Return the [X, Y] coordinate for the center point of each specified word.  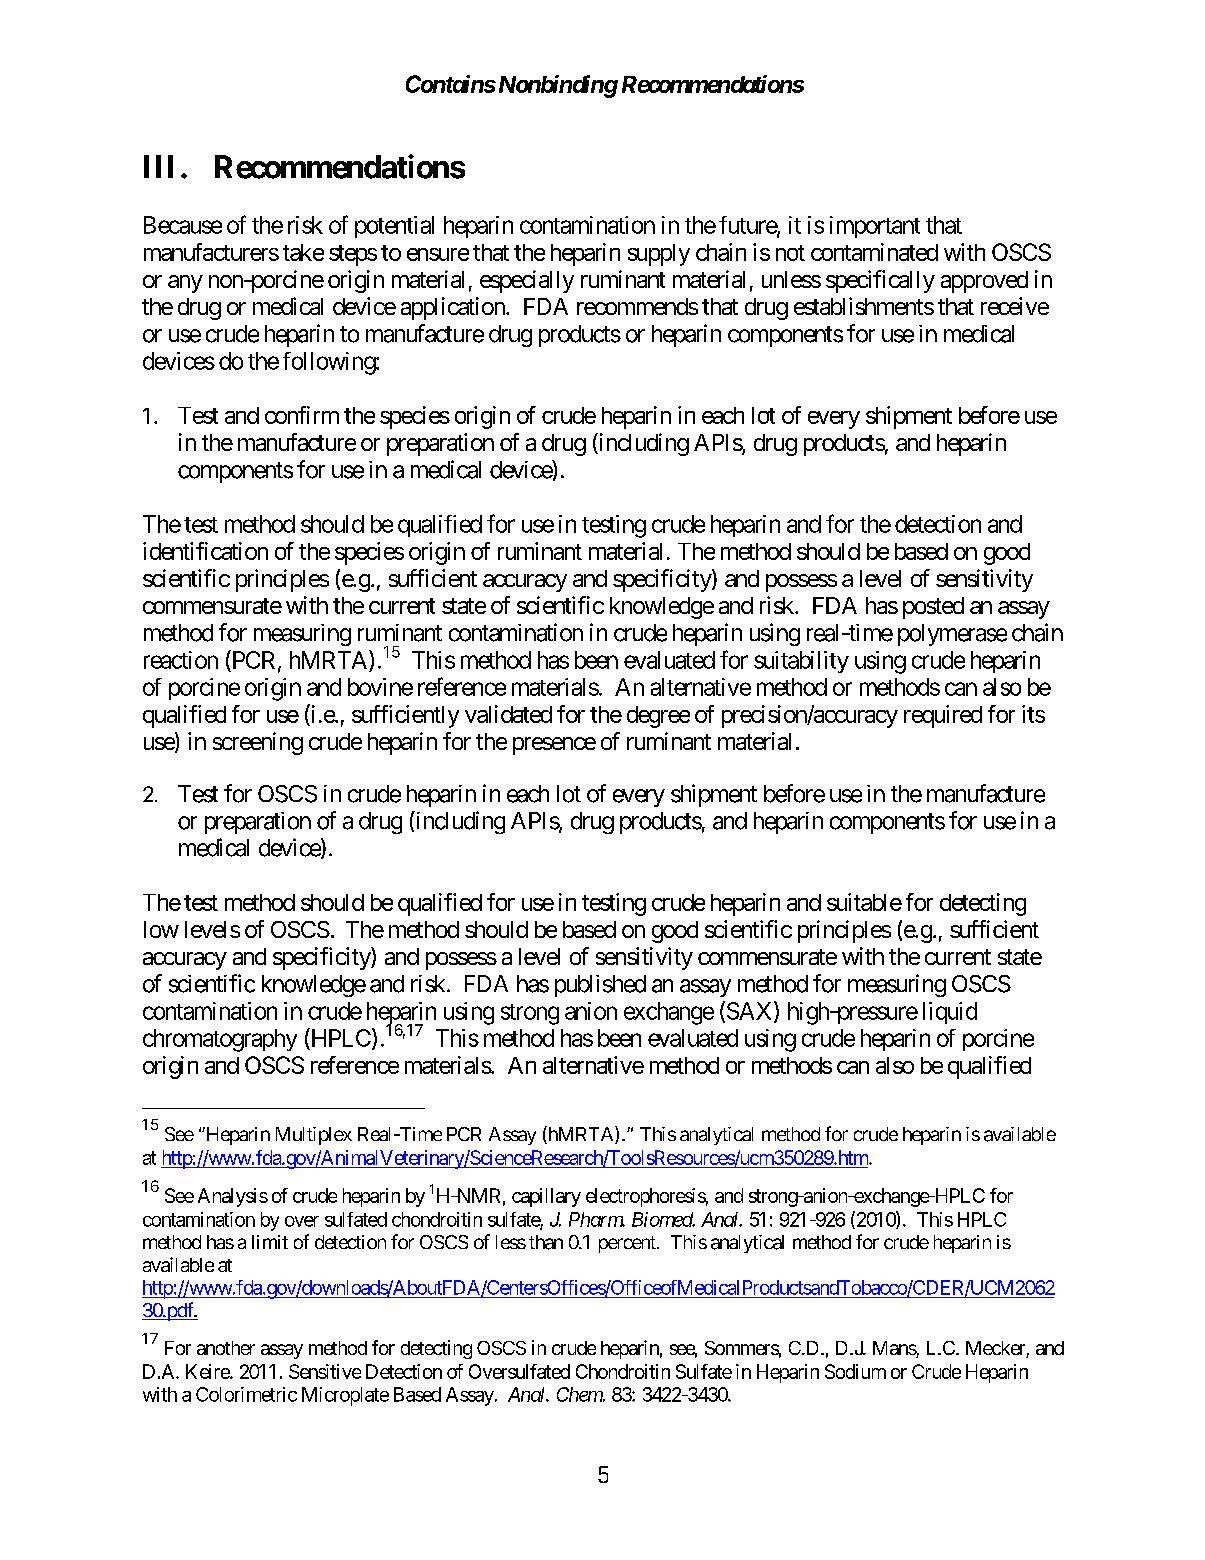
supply [659, 255]
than [546, 1242]
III [158, 166]
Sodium [855, 1371]
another [226, 1348]
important [875, 227]
